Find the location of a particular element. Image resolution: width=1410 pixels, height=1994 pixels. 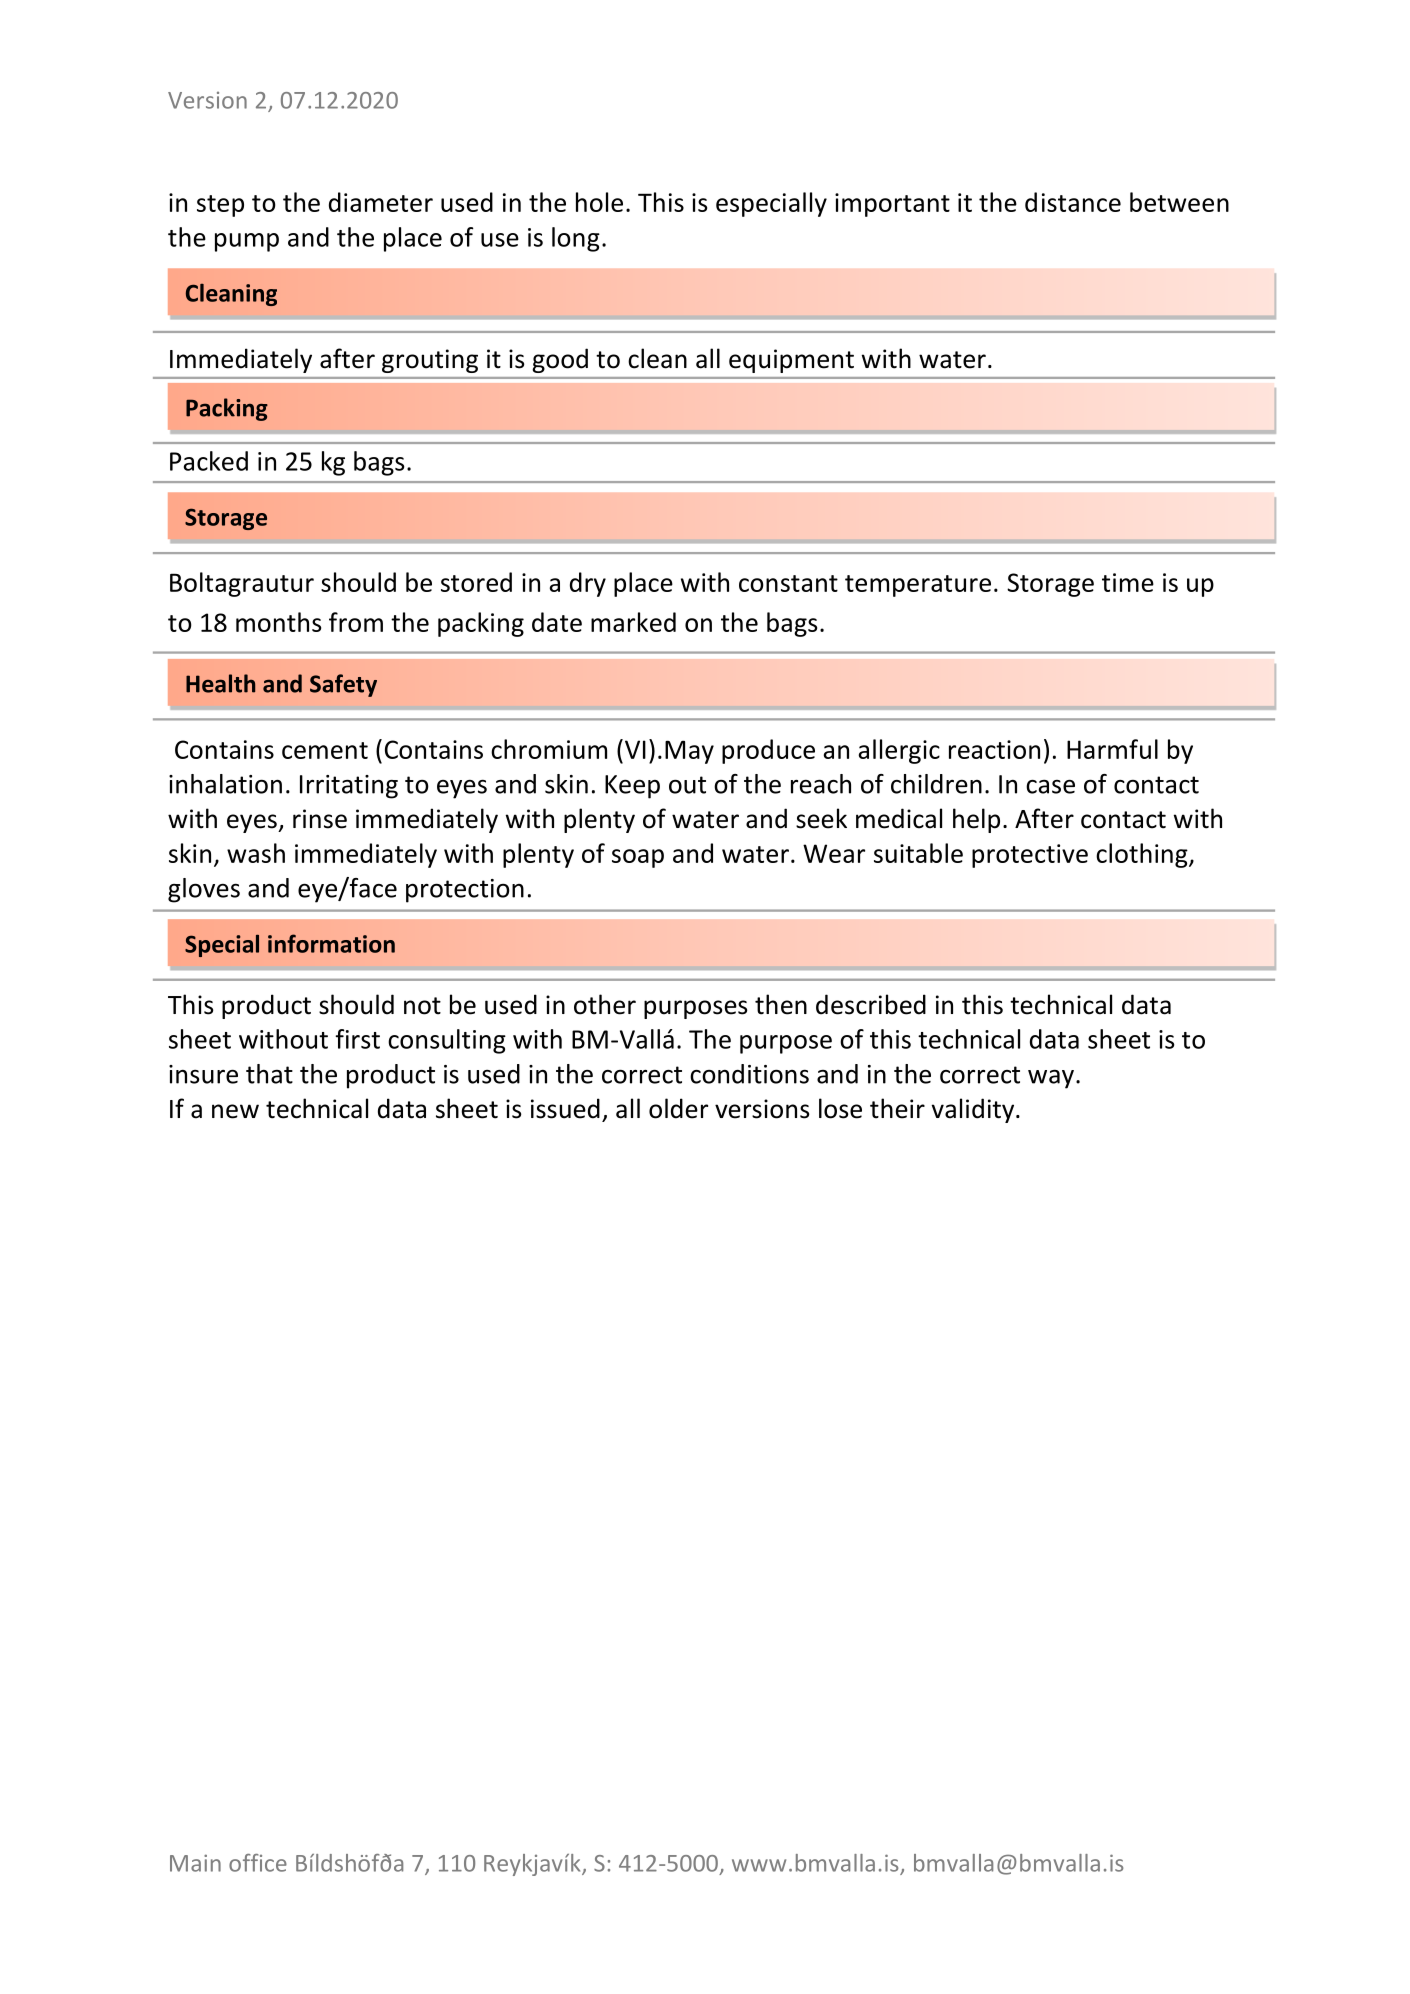

conditions is located at coordinates (749, 1074).
